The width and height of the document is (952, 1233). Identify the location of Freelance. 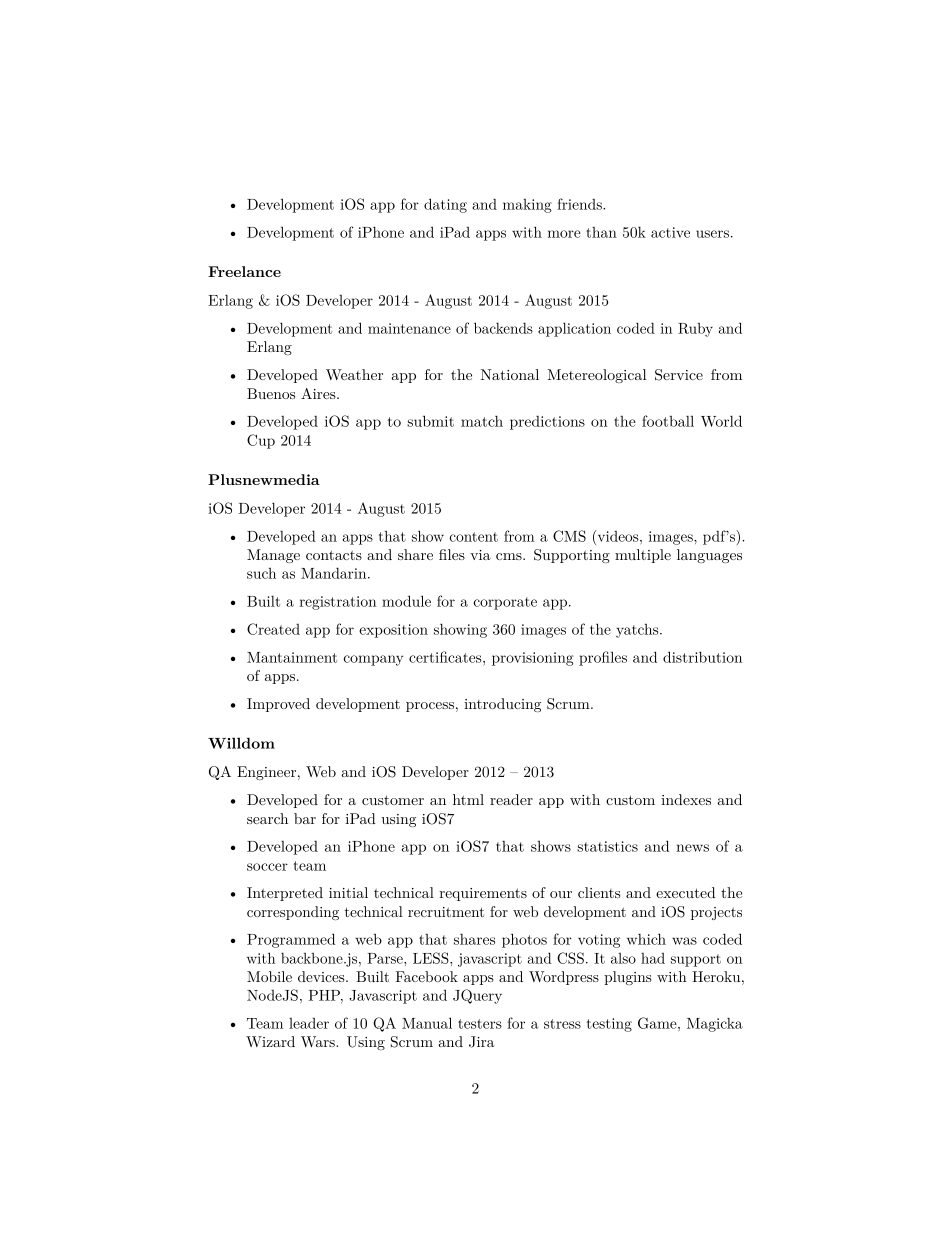
(244, 271).
